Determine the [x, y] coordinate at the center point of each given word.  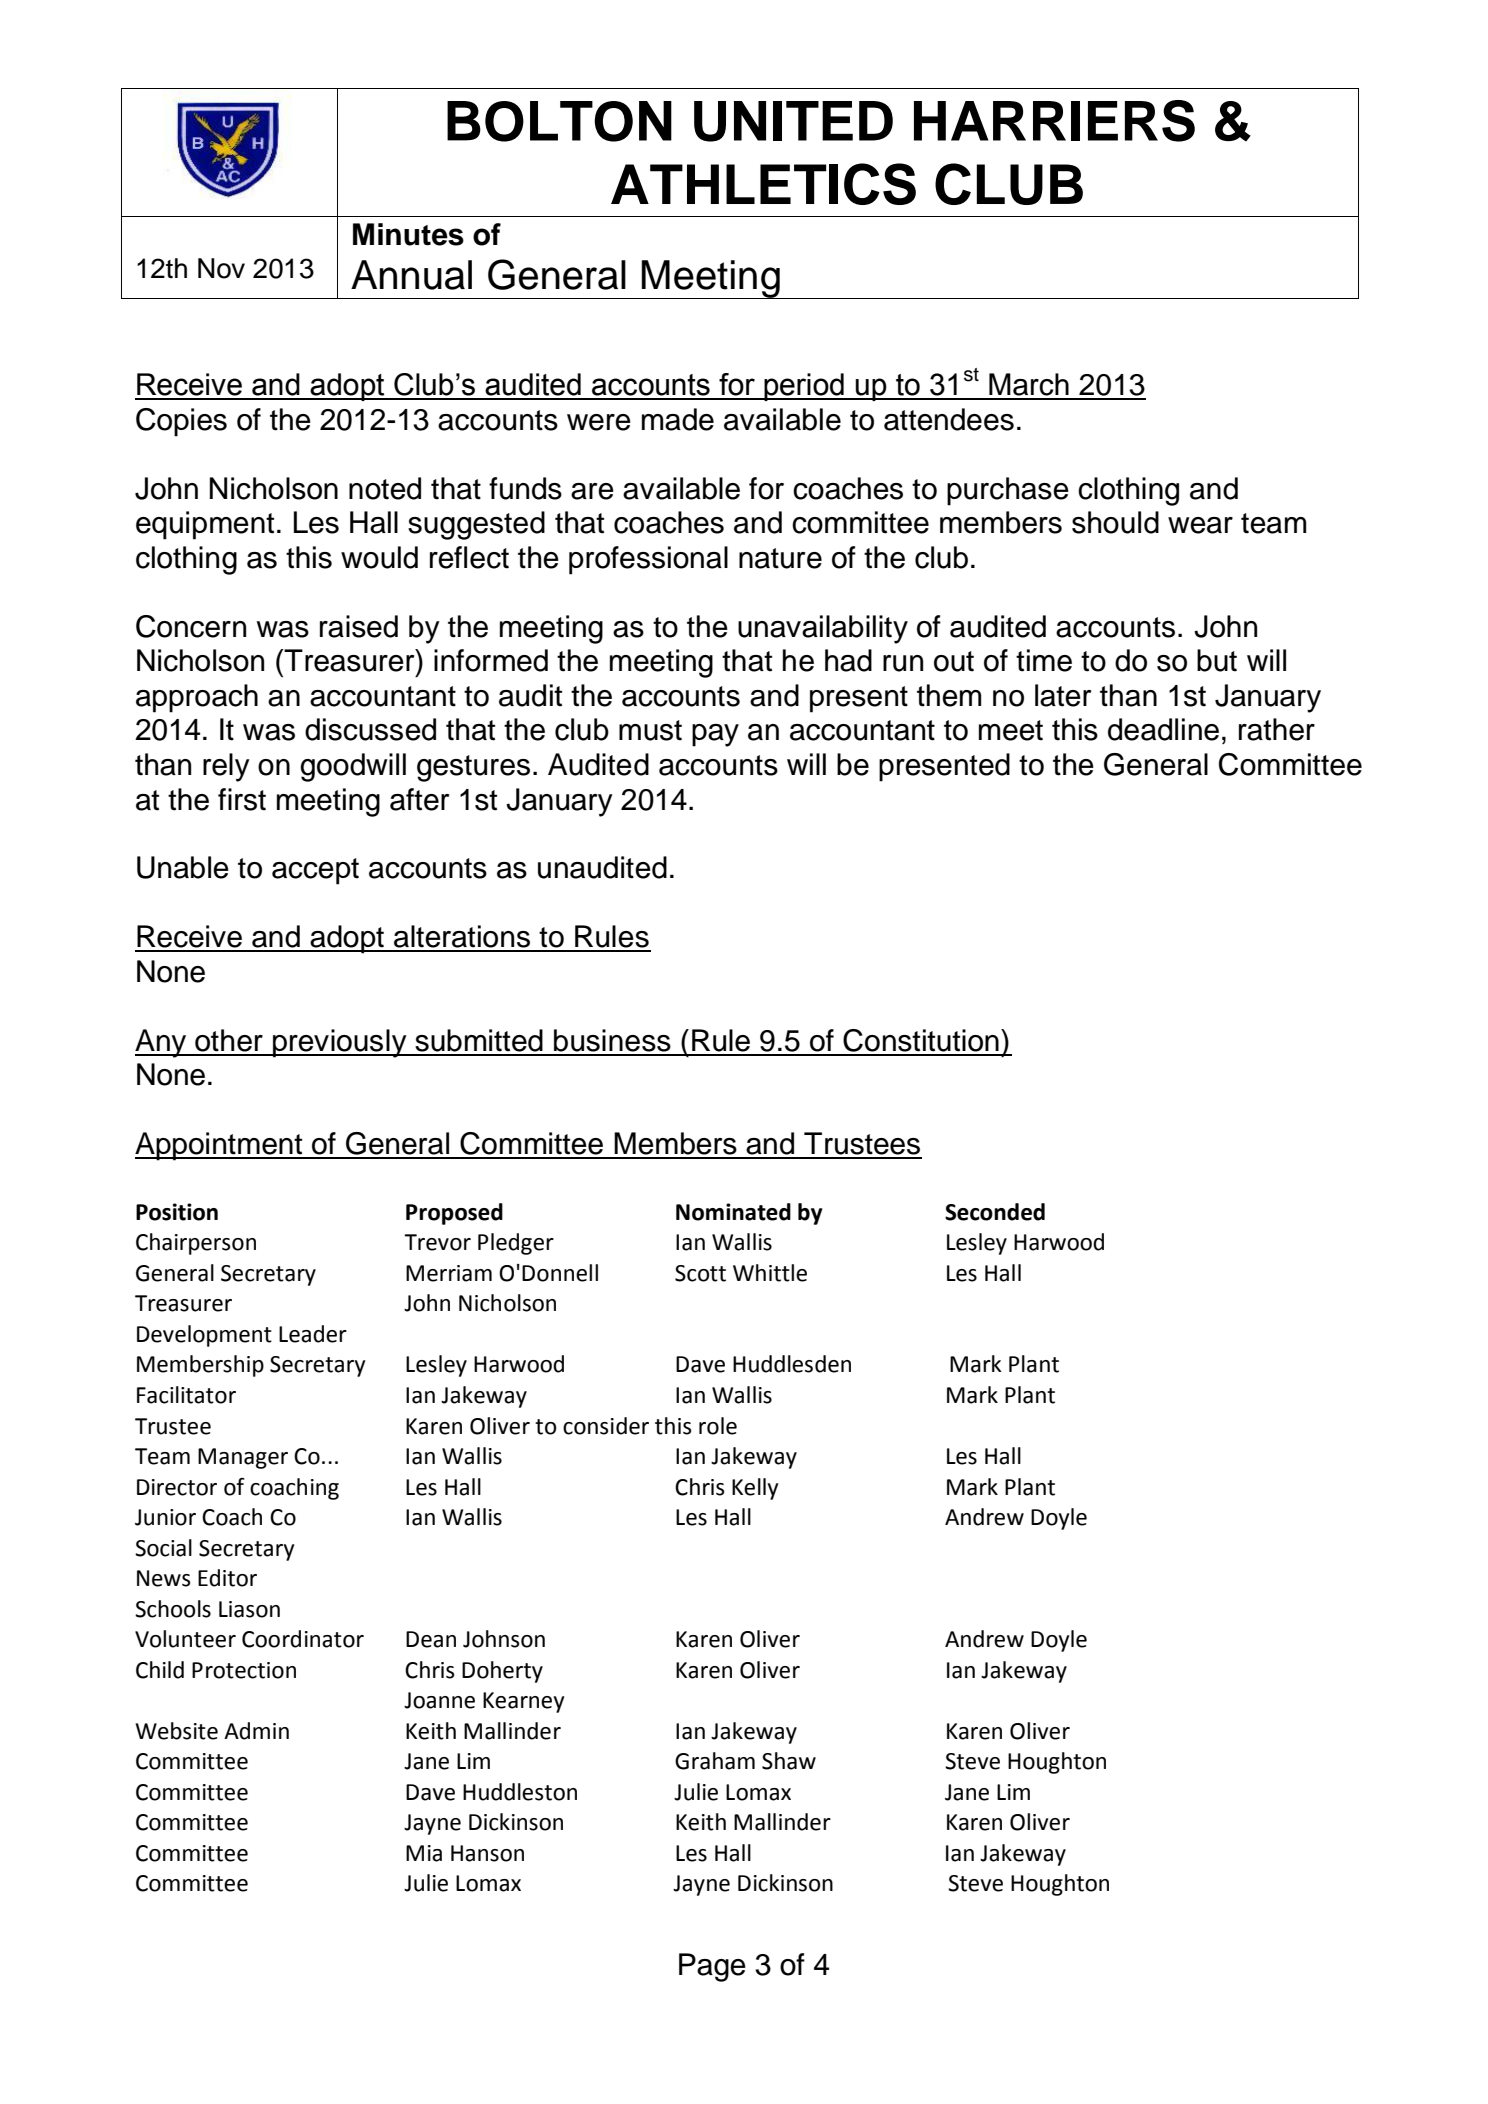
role [718, 1426]
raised [359, 626]
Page [712, 1967]
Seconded [995, 1212]
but [1217, 660]
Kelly [755, 1489]
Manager [243, 1458]
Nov [221, 268]
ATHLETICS [763, 184]
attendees [949, 419]
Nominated [733, 1212]
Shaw [789, 1761]
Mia [424, 1853]
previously [340, 1043]
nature [780, 558]
